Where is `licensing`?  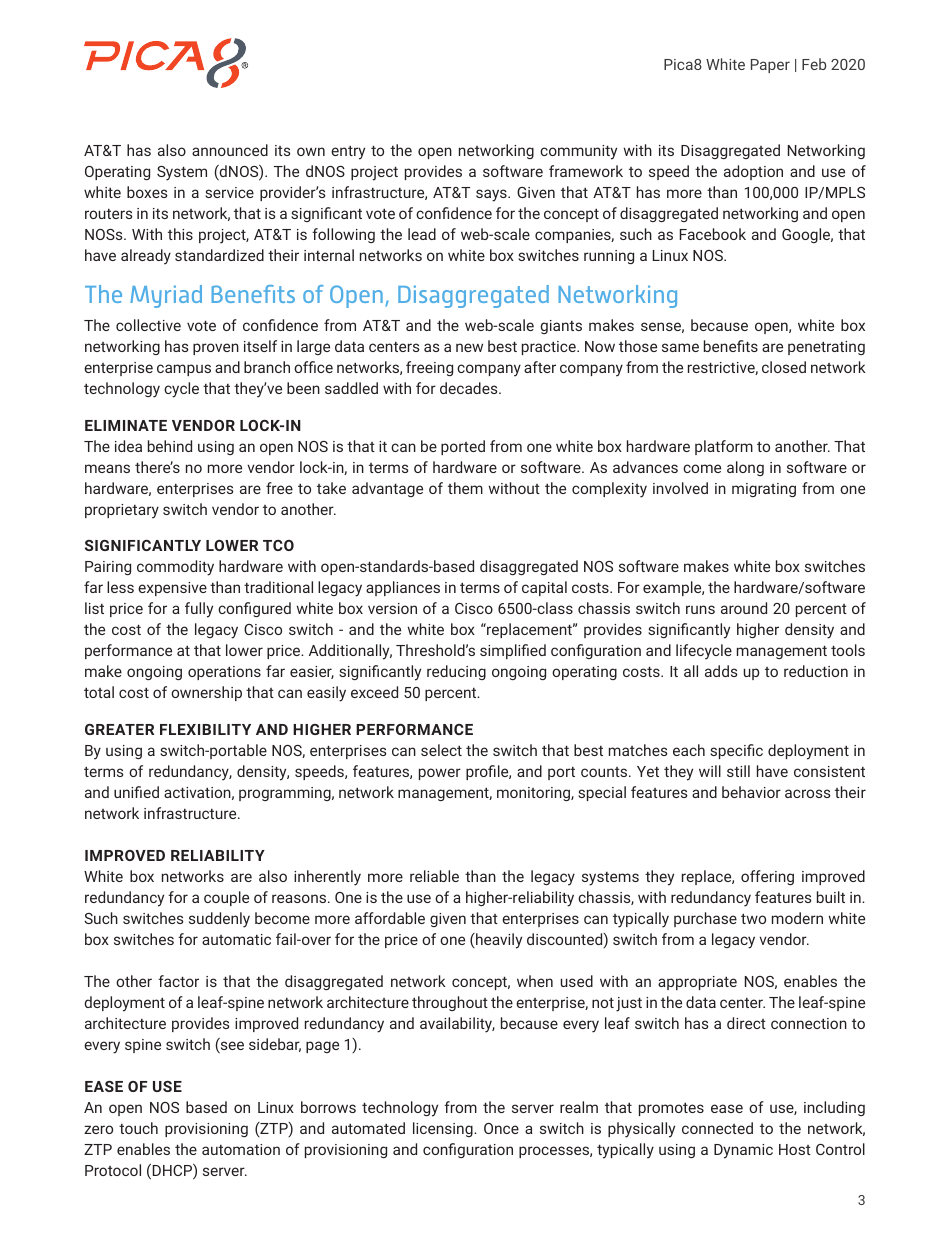 licensing is located at coordinates (444, 1129).
